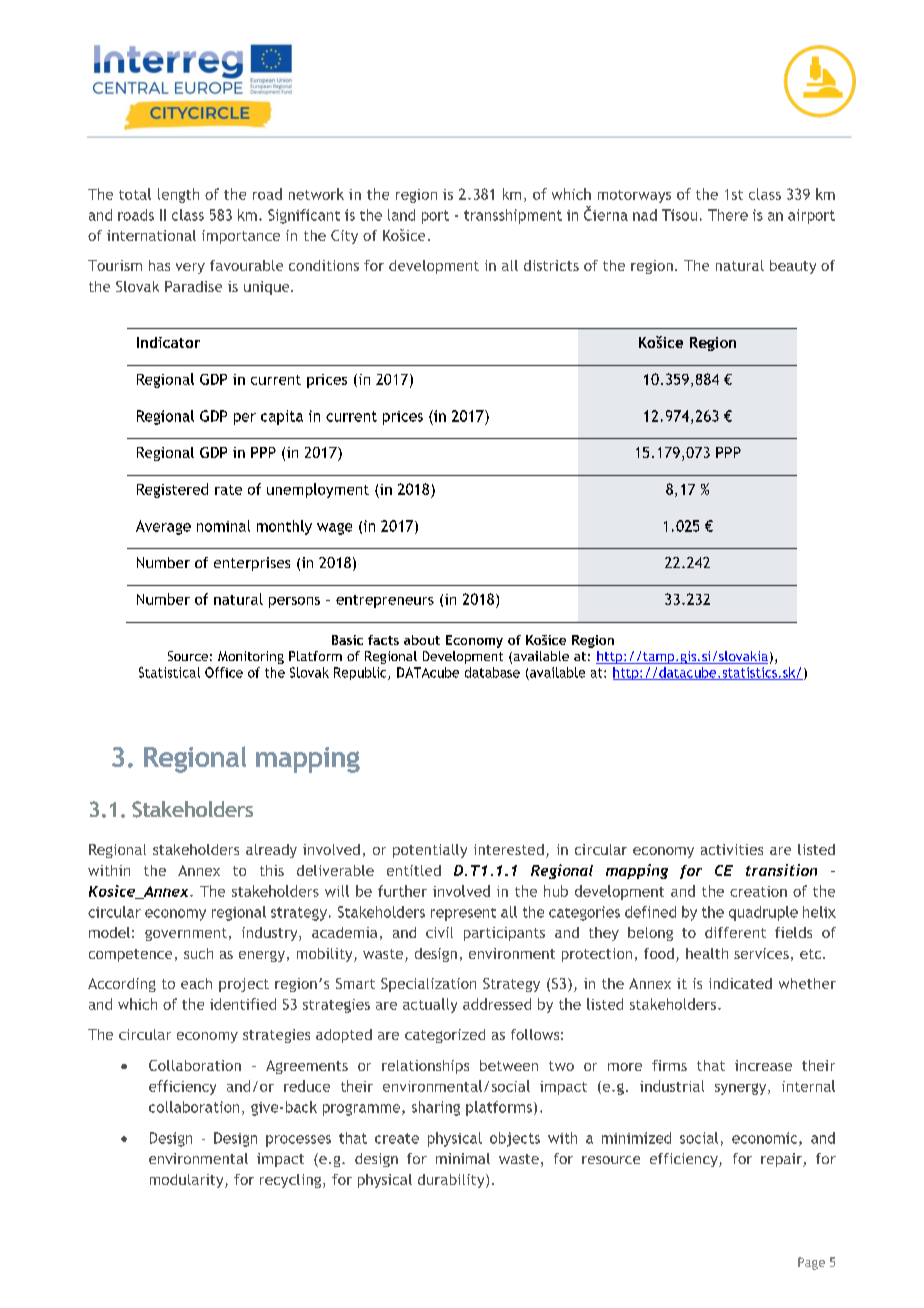  Describe the element at coordinates (178, 195) in the page. I see `length` at that location.
